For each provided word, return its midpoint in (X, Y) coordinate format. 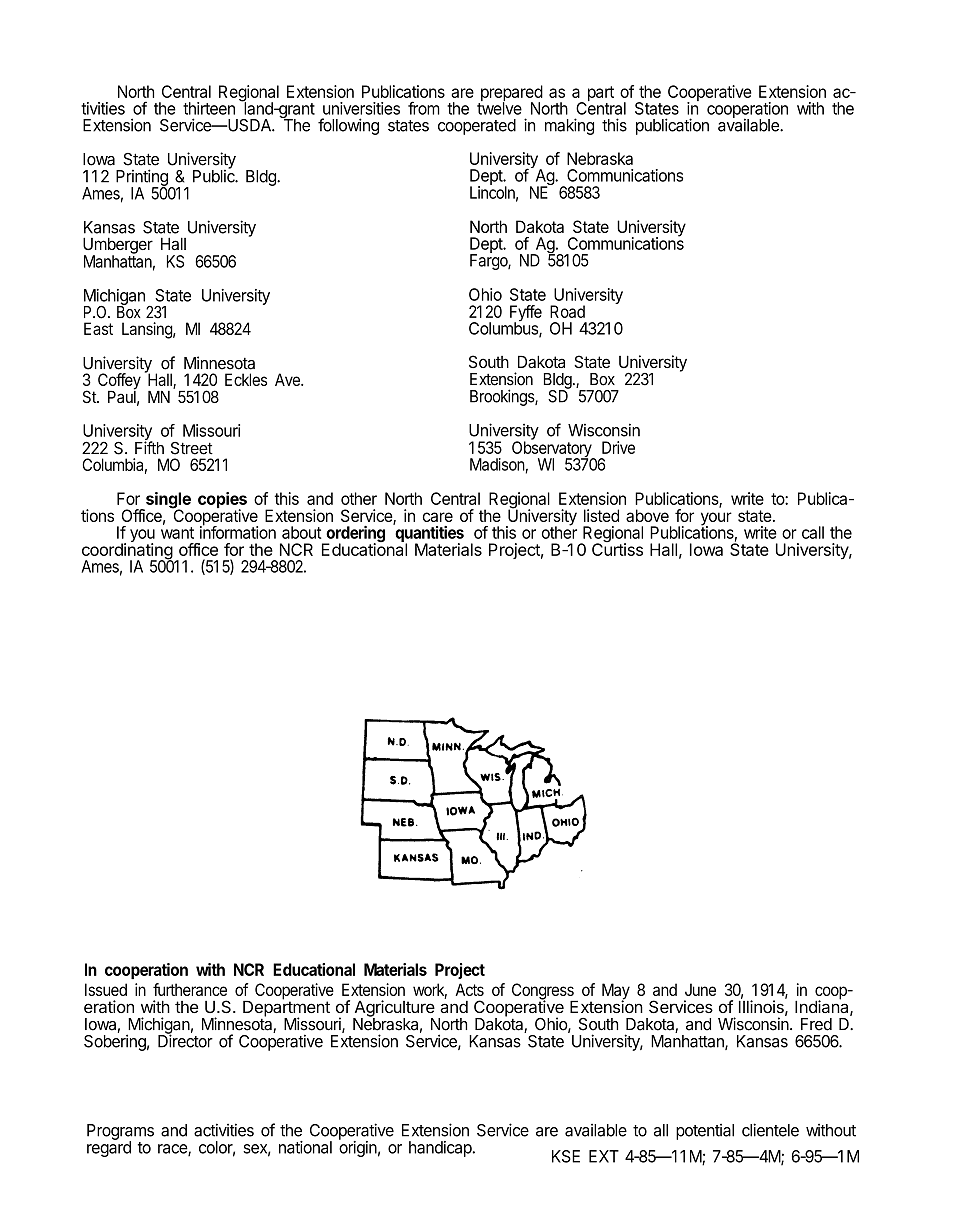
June (700, 989)
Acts (469, 989)
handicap (441, 1149)
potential (705, 1132)
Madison (497, 464)
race (173, 1150)
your (716, 520)
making (569, 126)
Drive (618, 447)
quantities (428, 534)
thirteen (209, 108)
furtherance (190, 989)
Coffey (119, 382)
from (424, 108)
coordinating (127, 551)
